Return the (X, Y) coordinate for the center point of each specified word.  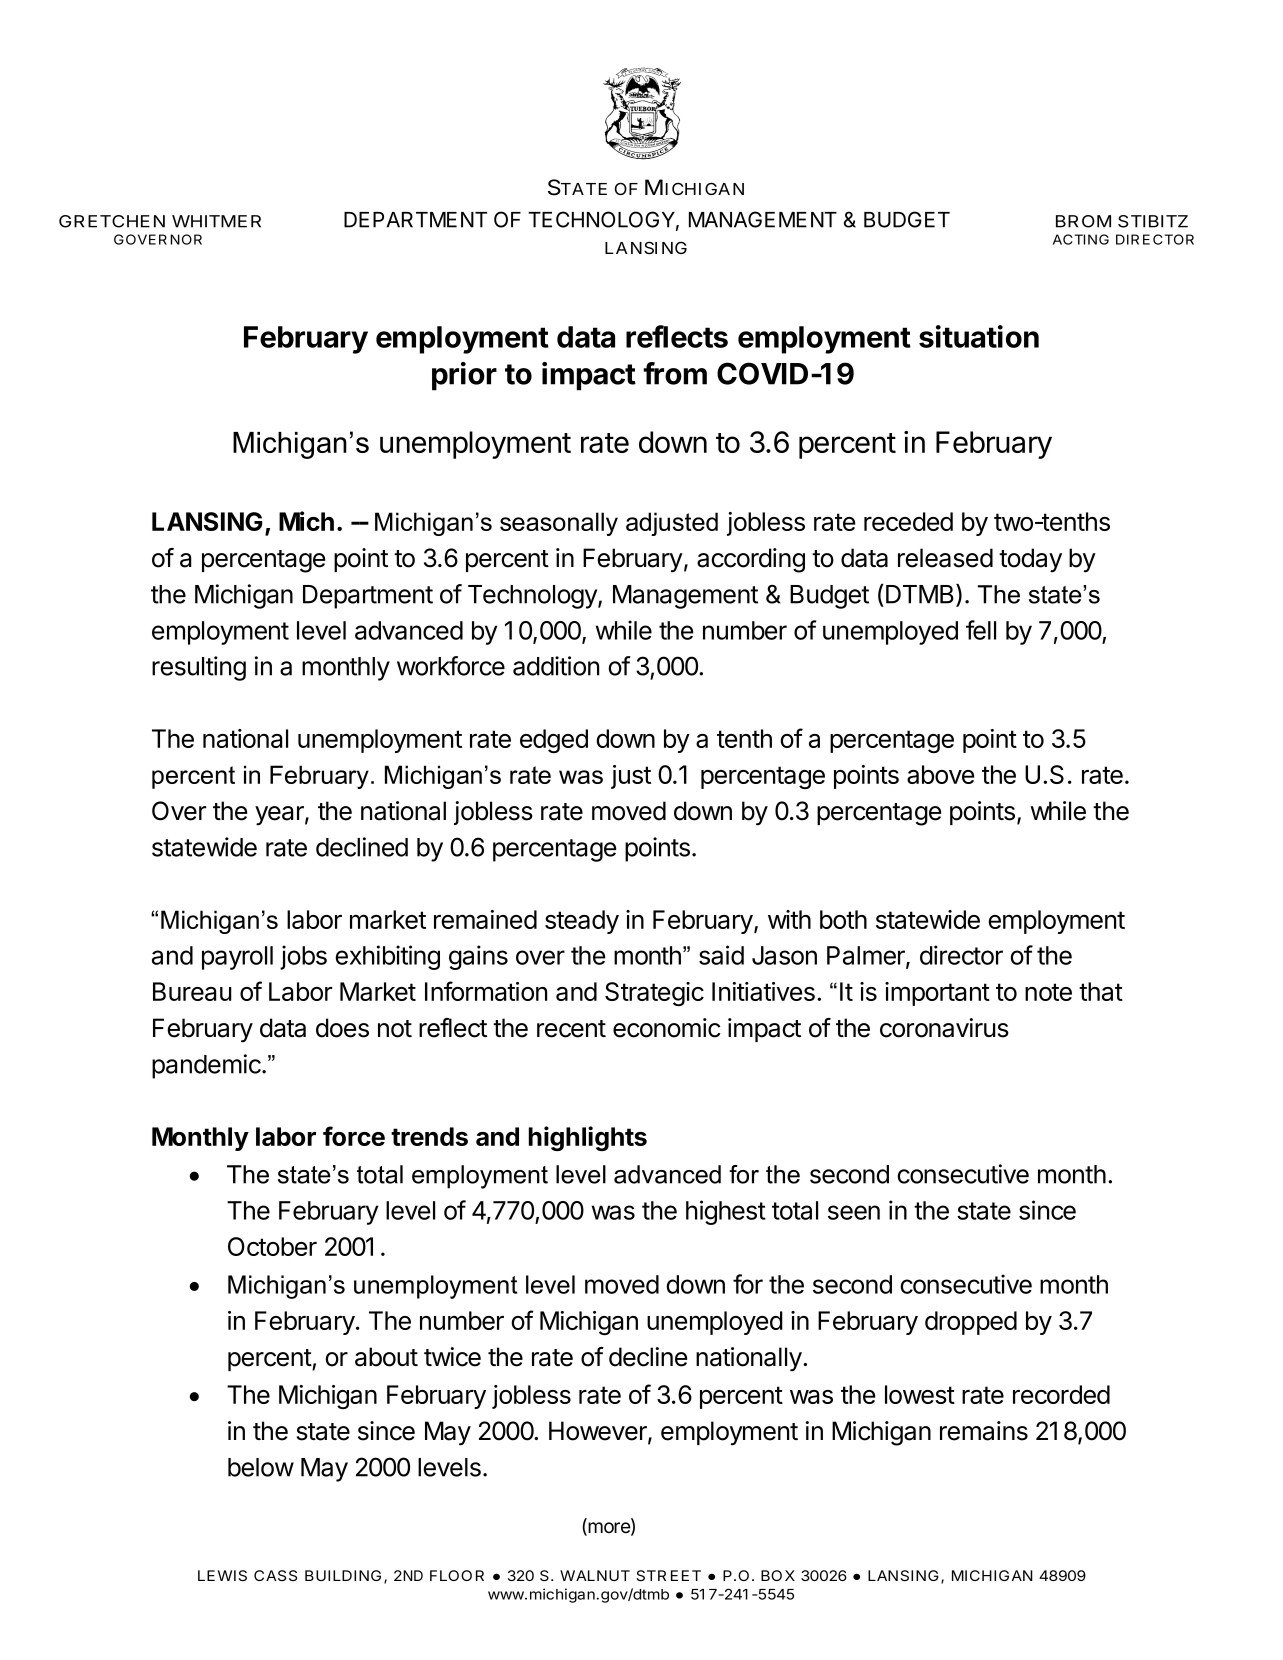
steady (582, 922)
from (675, 373)
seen (854, 1212)
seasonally (559, 524)
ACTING (1081, 239)
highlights (588, 1138)
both (843, 919)
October (272, 1246)
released (945, 558)
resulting (199, 668)
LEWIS (222, 1575)
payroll (237, 958)
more (609, 1529)
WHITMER (216, 221)
